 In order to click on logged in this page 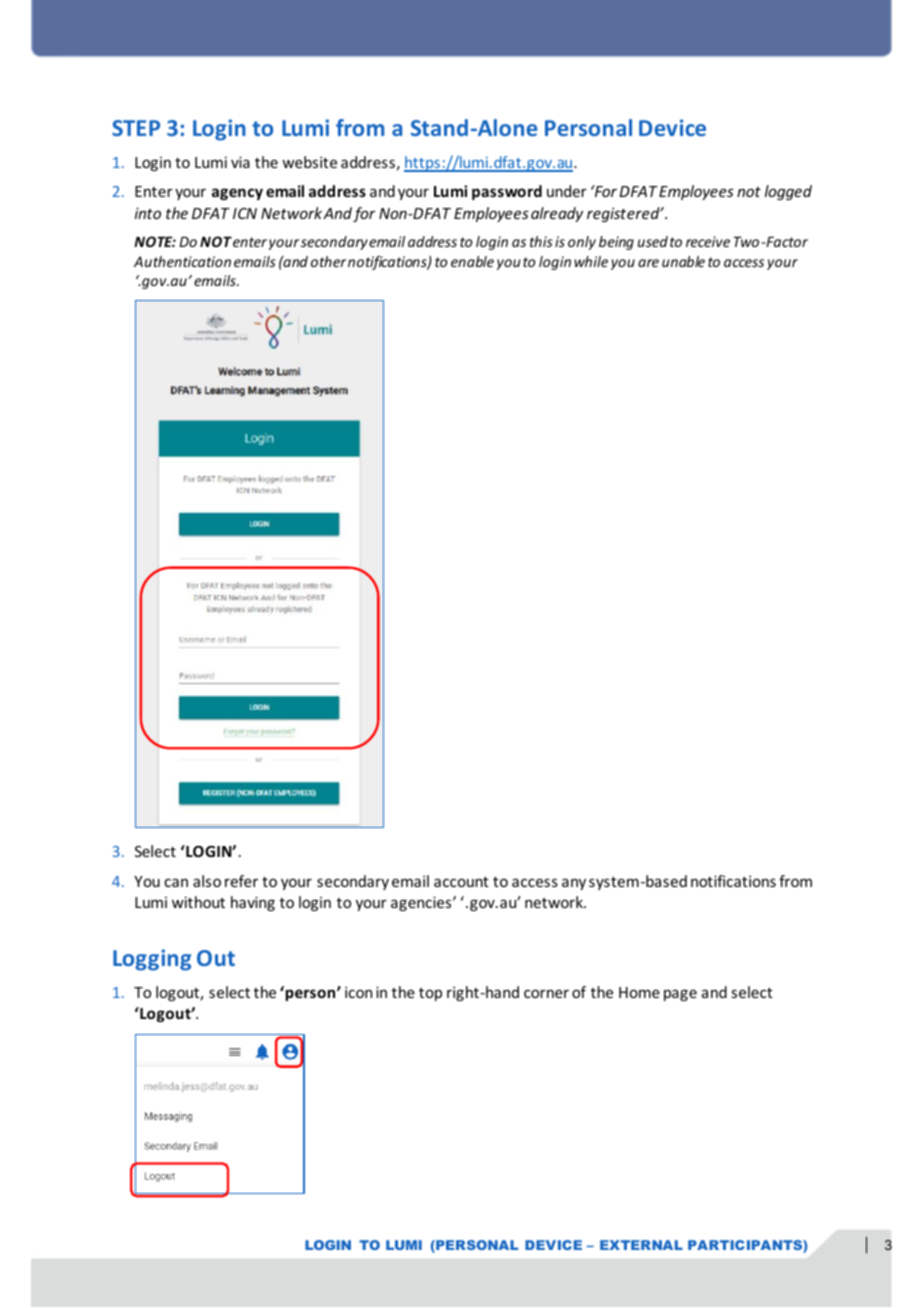, I will do `click(788, 192)`.
